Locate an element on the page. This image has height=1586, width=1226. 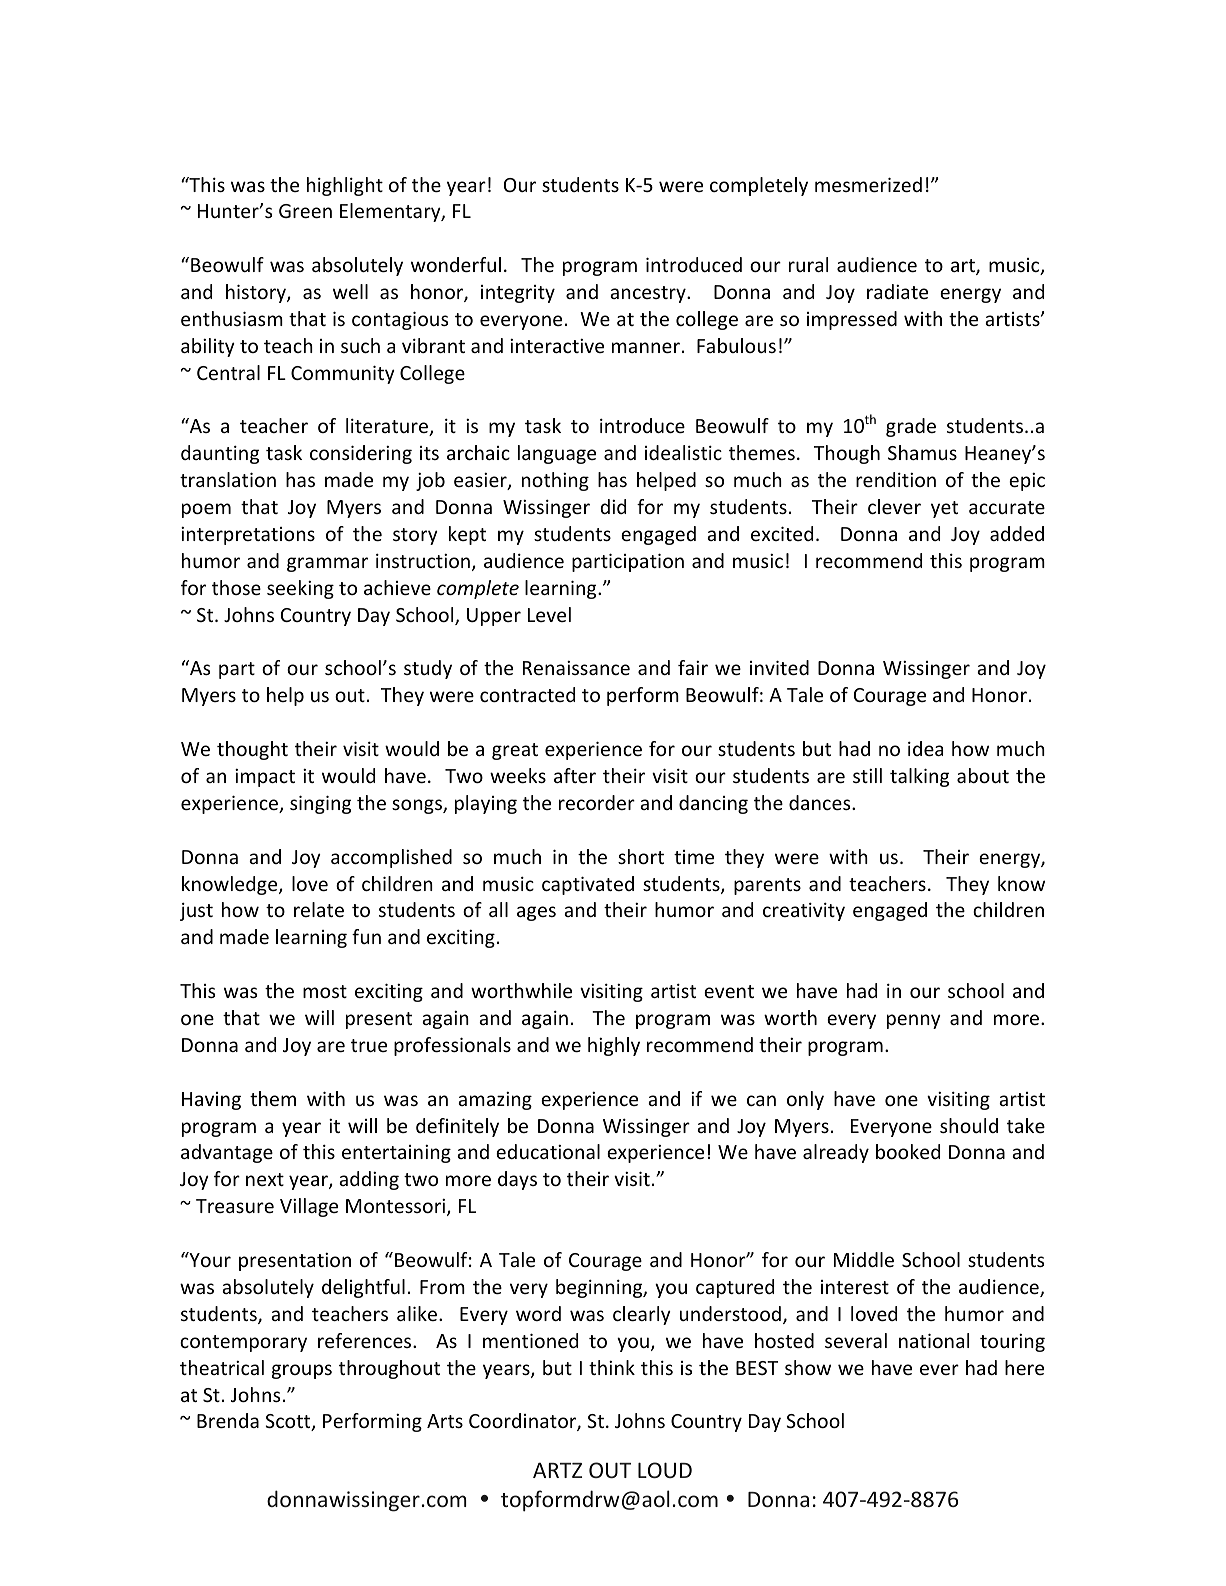
booked is located at coordinates (908, 1151).
